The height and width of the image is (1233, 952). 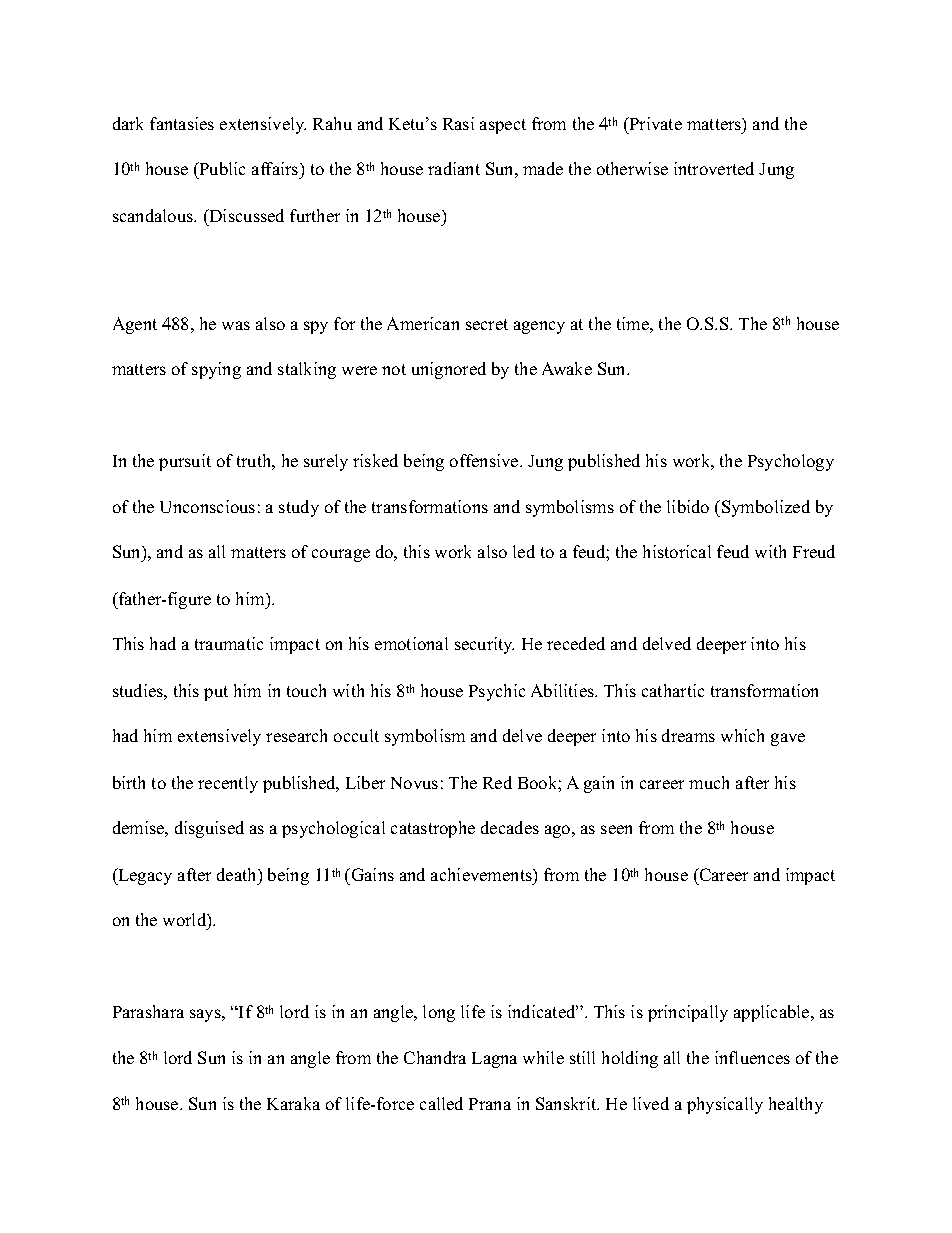 What do you see at coordinates (293, 1103) in the image?
I see `Karaka` at bounding box center [293, 1103].
